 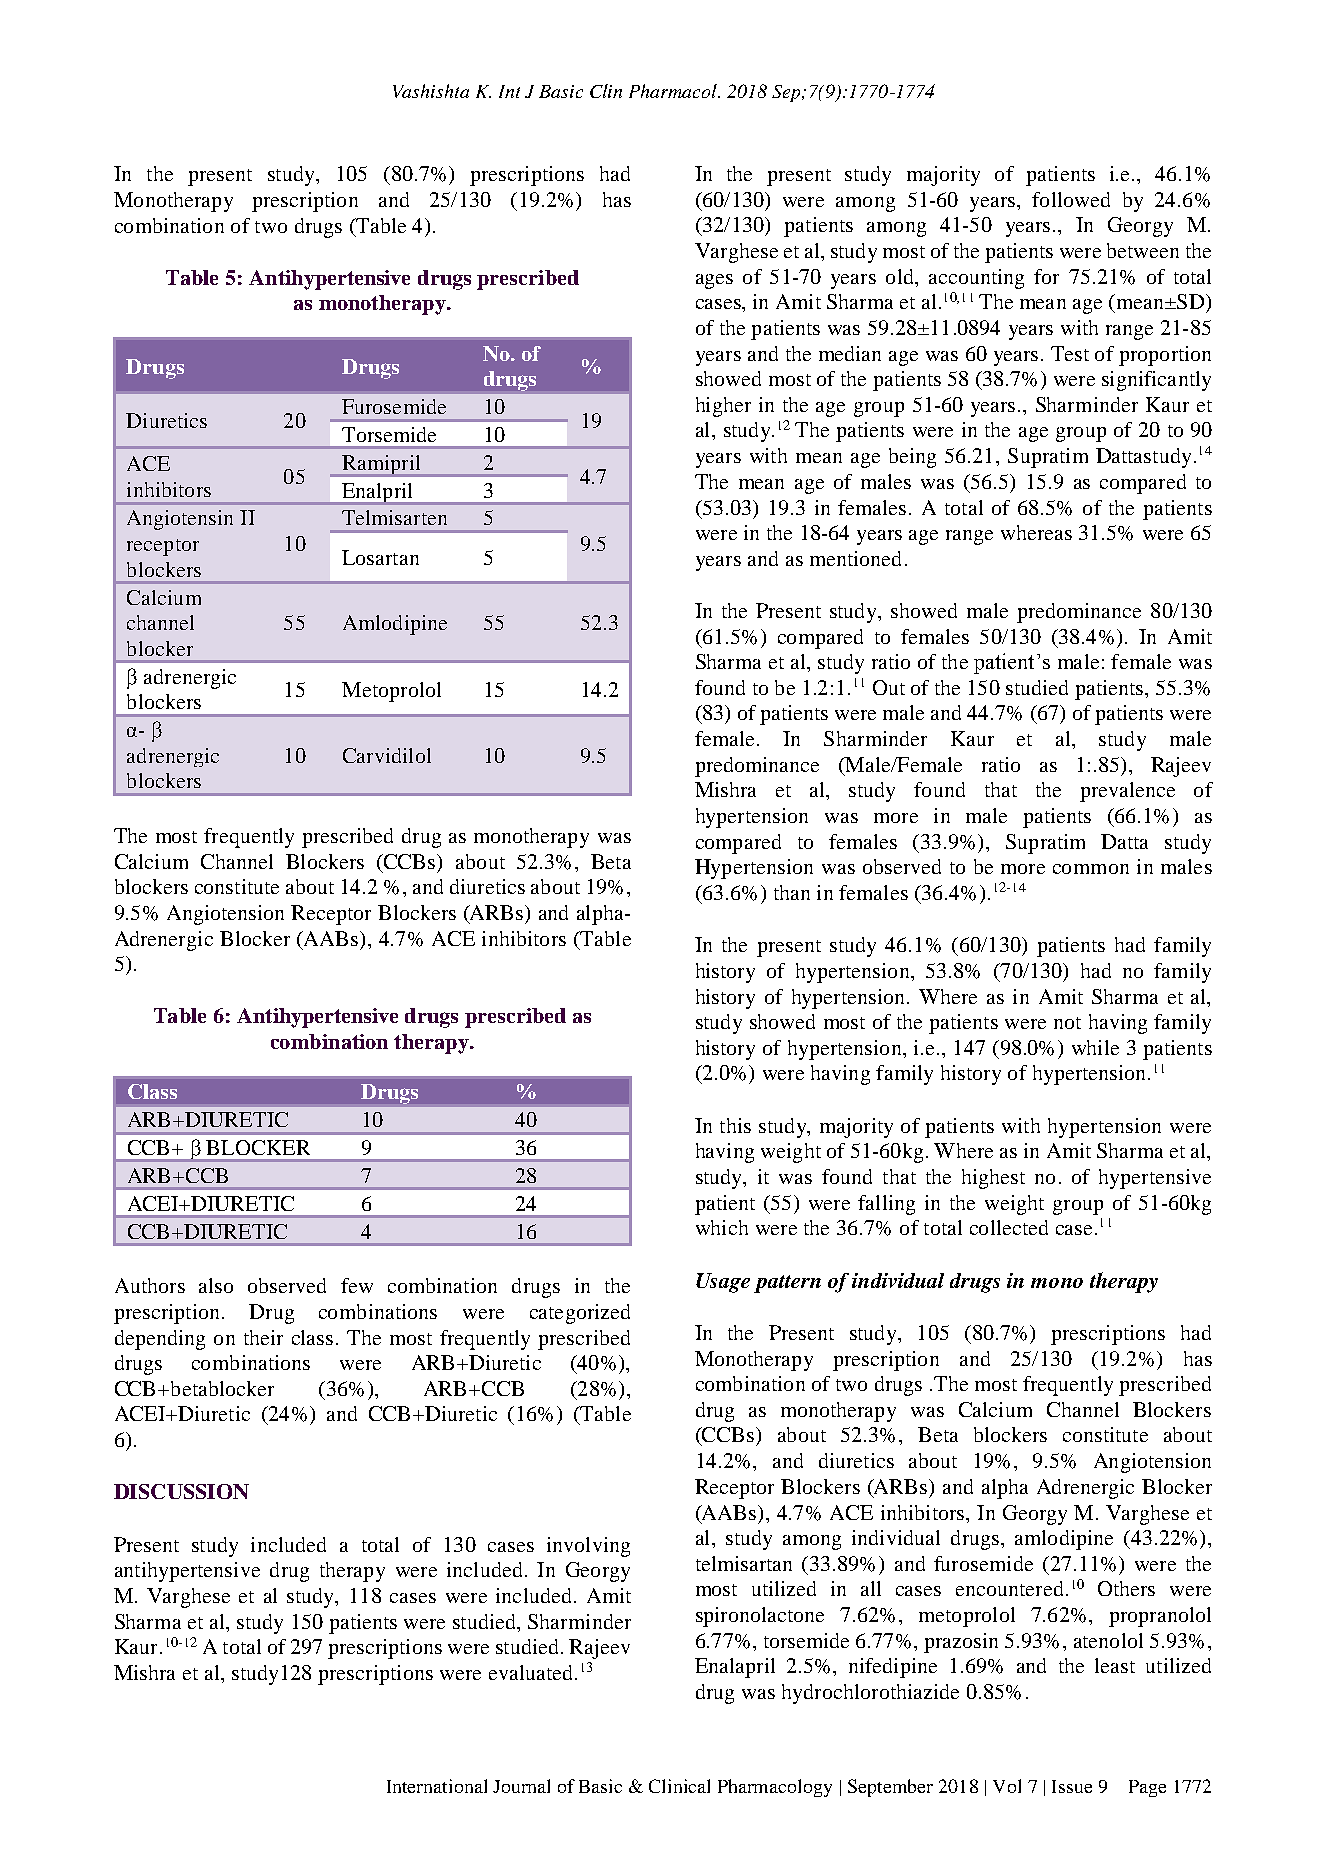 What do you see at coordinates (735, 1668) in the screenshot?
I see `Enalapril` at bounding box center [735, 1668].
